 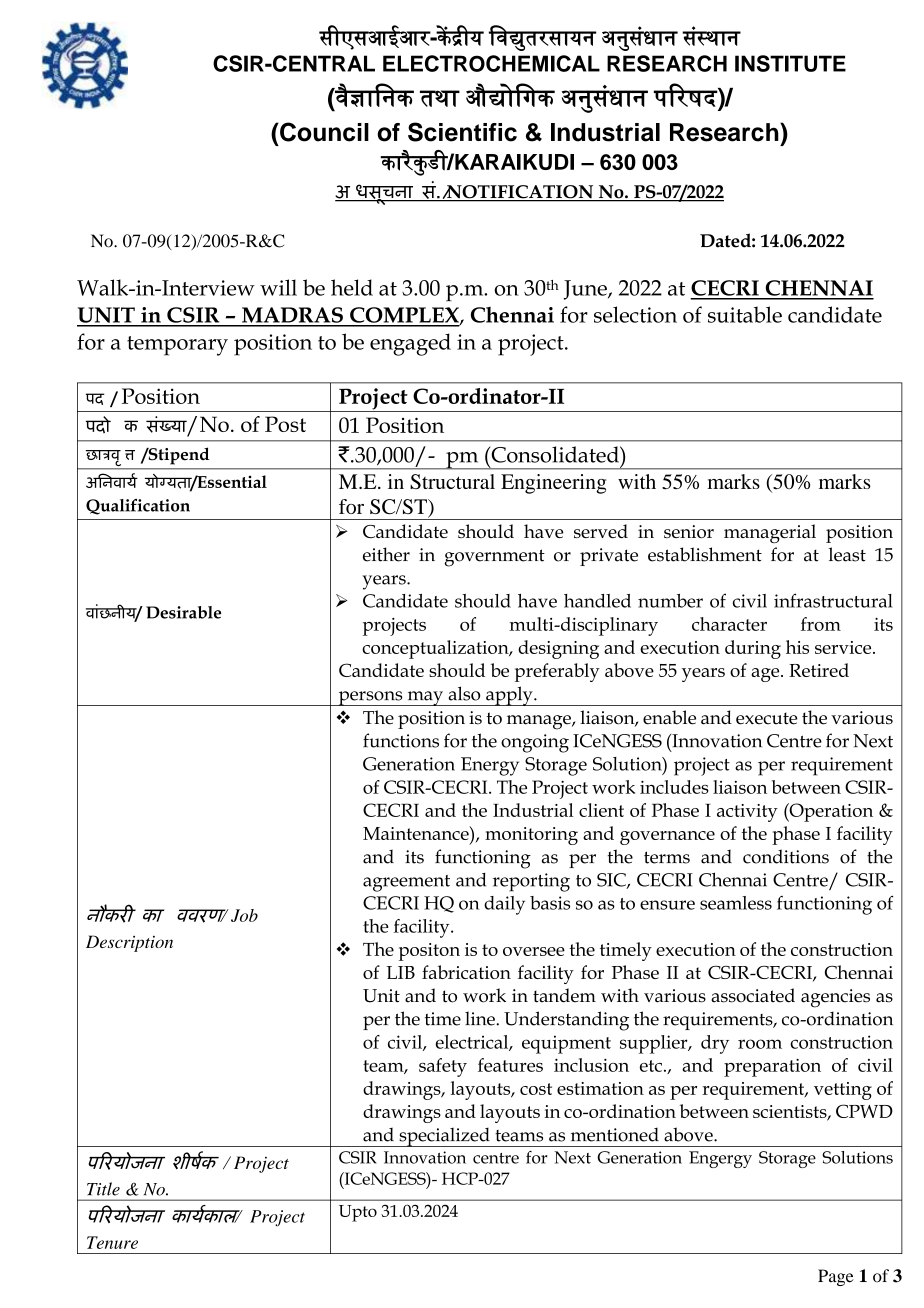 I want to click on also, so click(x=464, y=693).
